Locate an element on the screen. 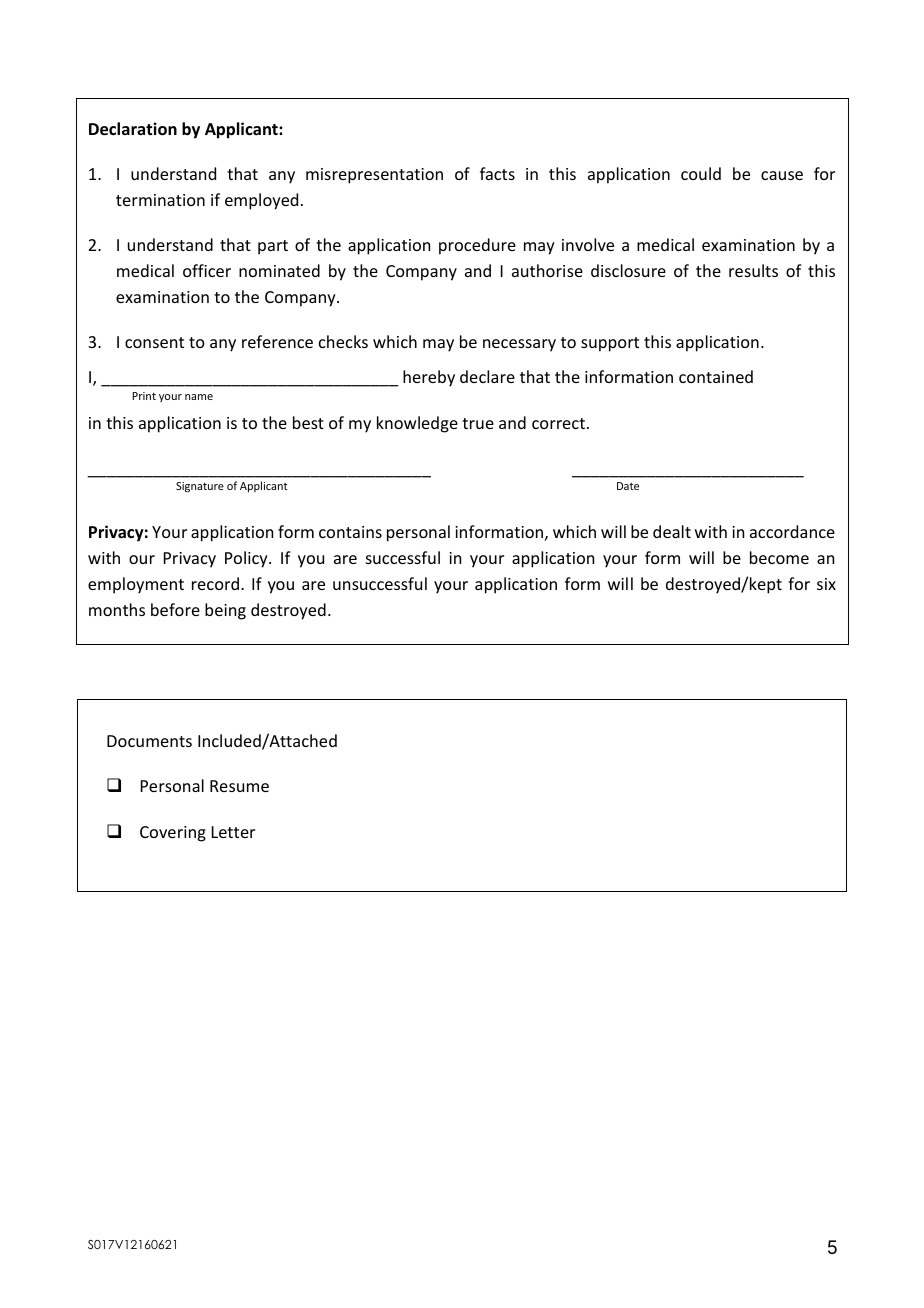  contained is located at coordinates (716, 376).
